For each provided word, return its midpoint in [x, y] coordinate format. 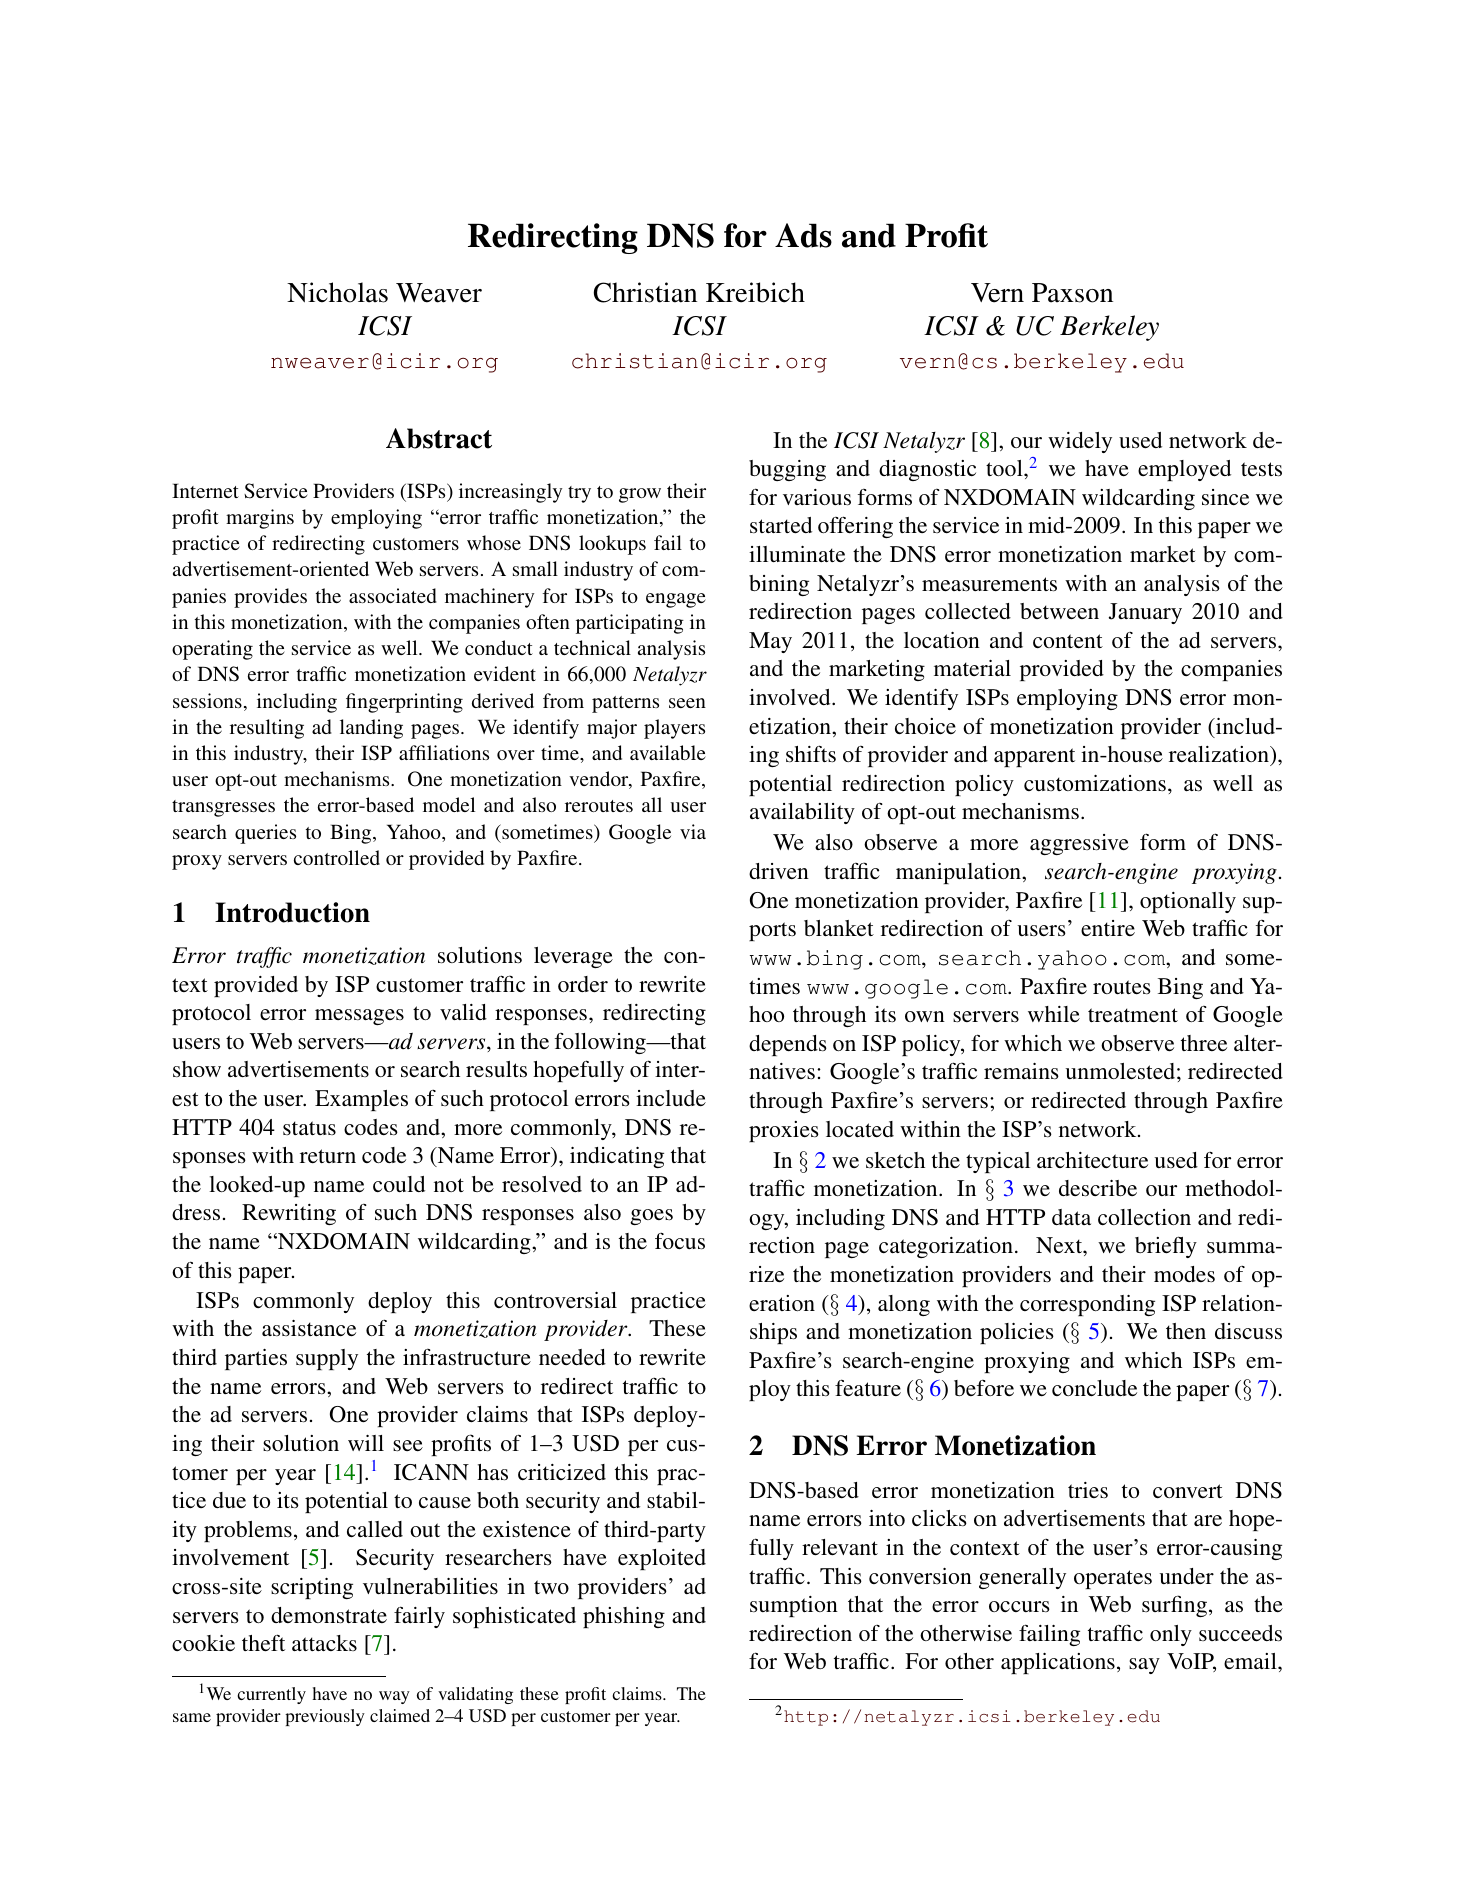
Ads [803, 235]
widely [1080, 442]
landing [371, 729]
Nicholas [337, 292]
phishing [624, 1617]
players [674, 729]
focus [680, 1241]
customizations [1095, 783]
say [1144, 1666]
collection [1144, 1217]
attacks [324, 1643]
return [328, 1156]
